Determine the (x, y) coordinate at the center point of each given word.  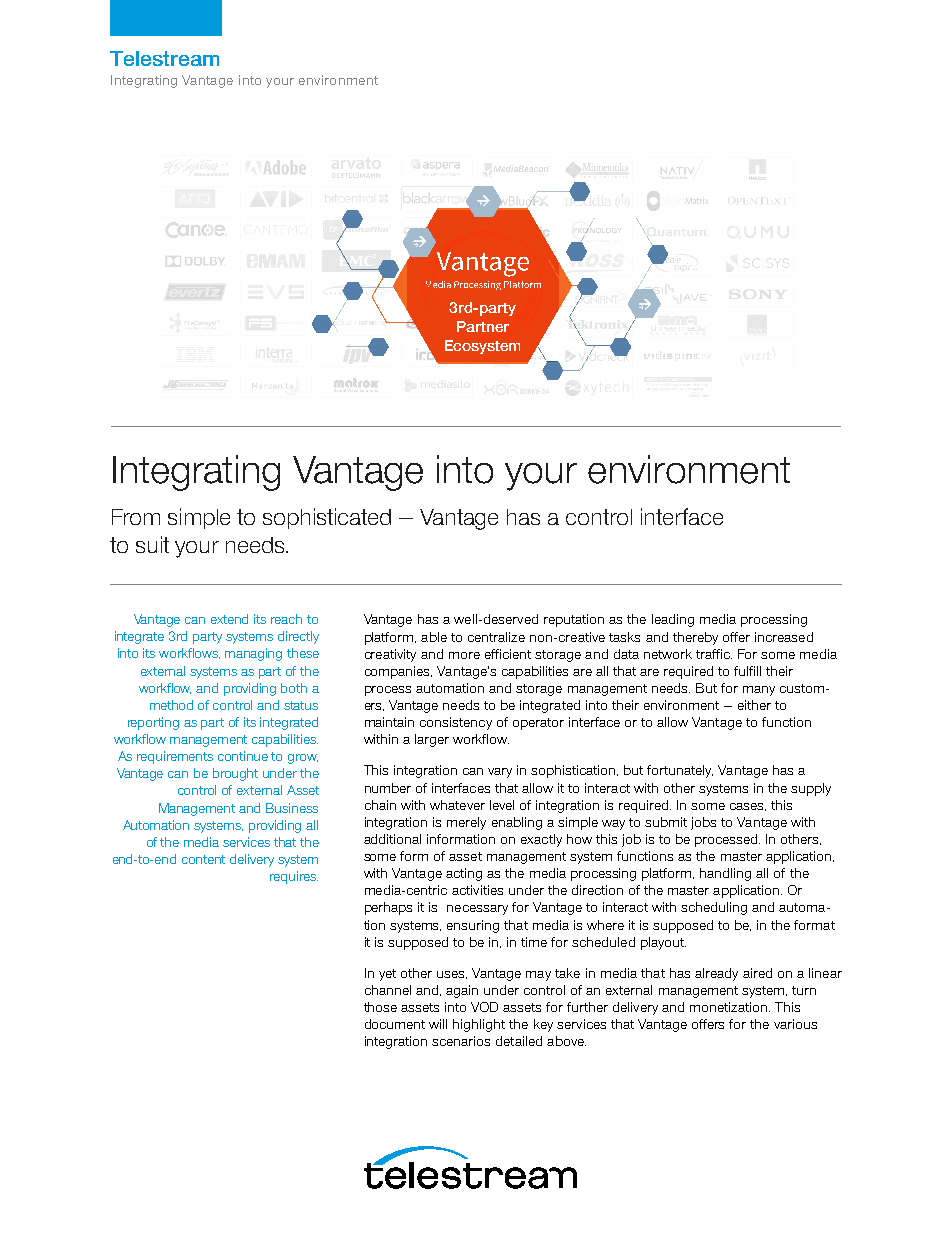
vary (500, 773)
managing (253, 654)
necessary (477, 910)
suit (152, 544)
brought (235, 774)
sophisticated (327, 518)
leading (673, 620)
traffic (714, 654)
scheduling (714, 908)
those (380, 1007)
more (464, 655)
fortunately (680, 771)
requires (294, 877)
